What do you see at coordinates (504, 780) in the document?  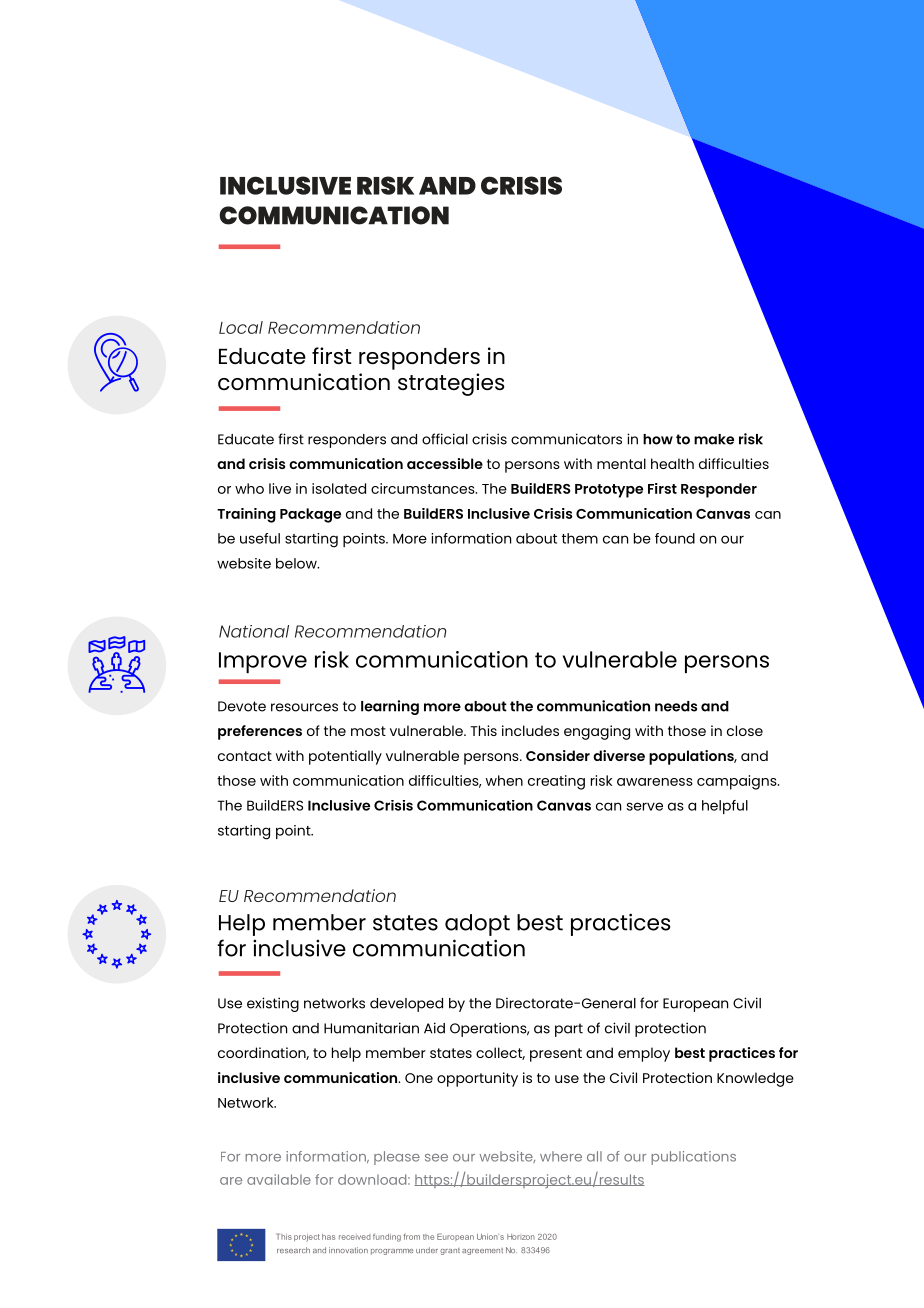 I see `when` at bounding box center [504, 780].
